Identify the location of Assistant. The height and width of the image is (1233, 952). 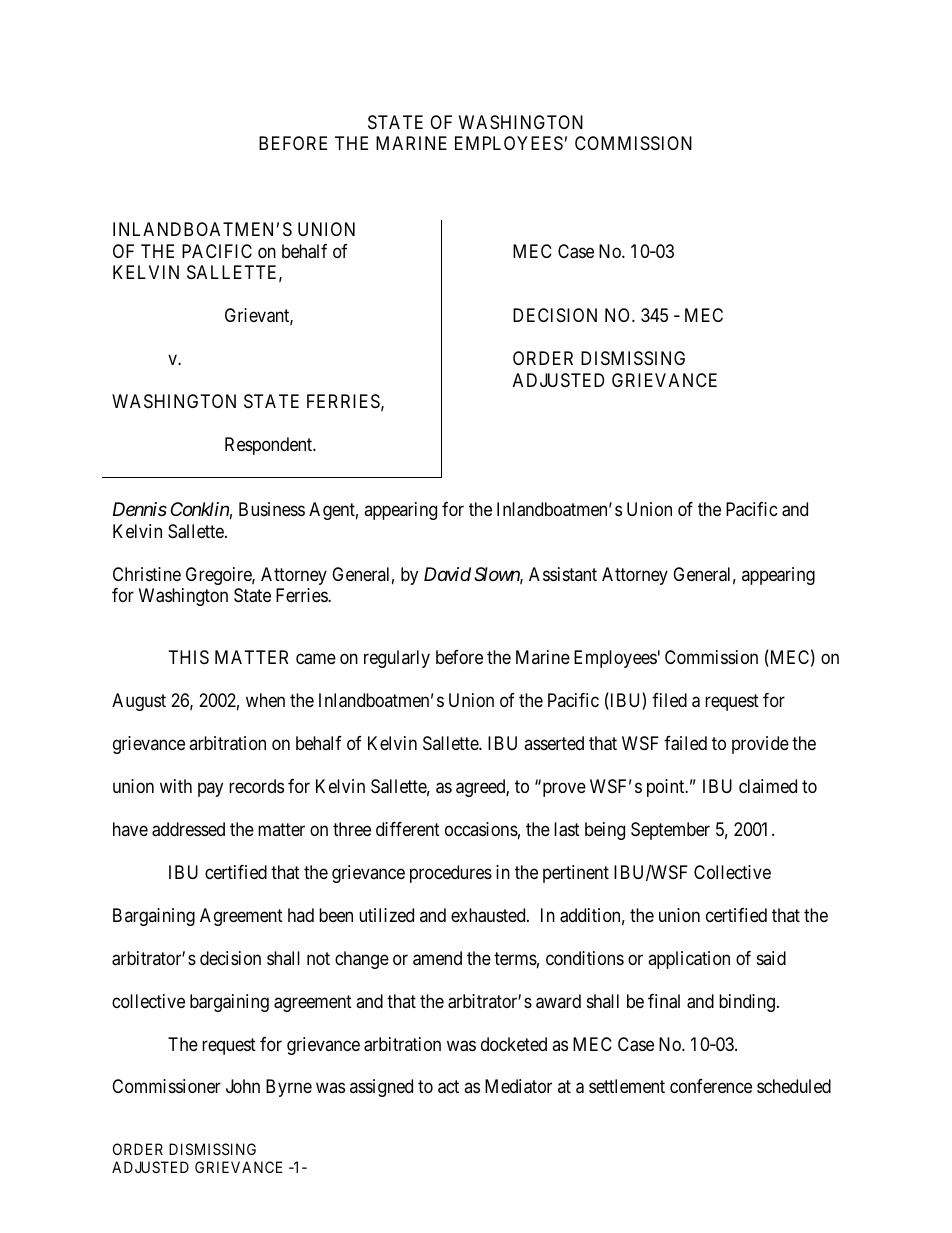
(563, 574).
